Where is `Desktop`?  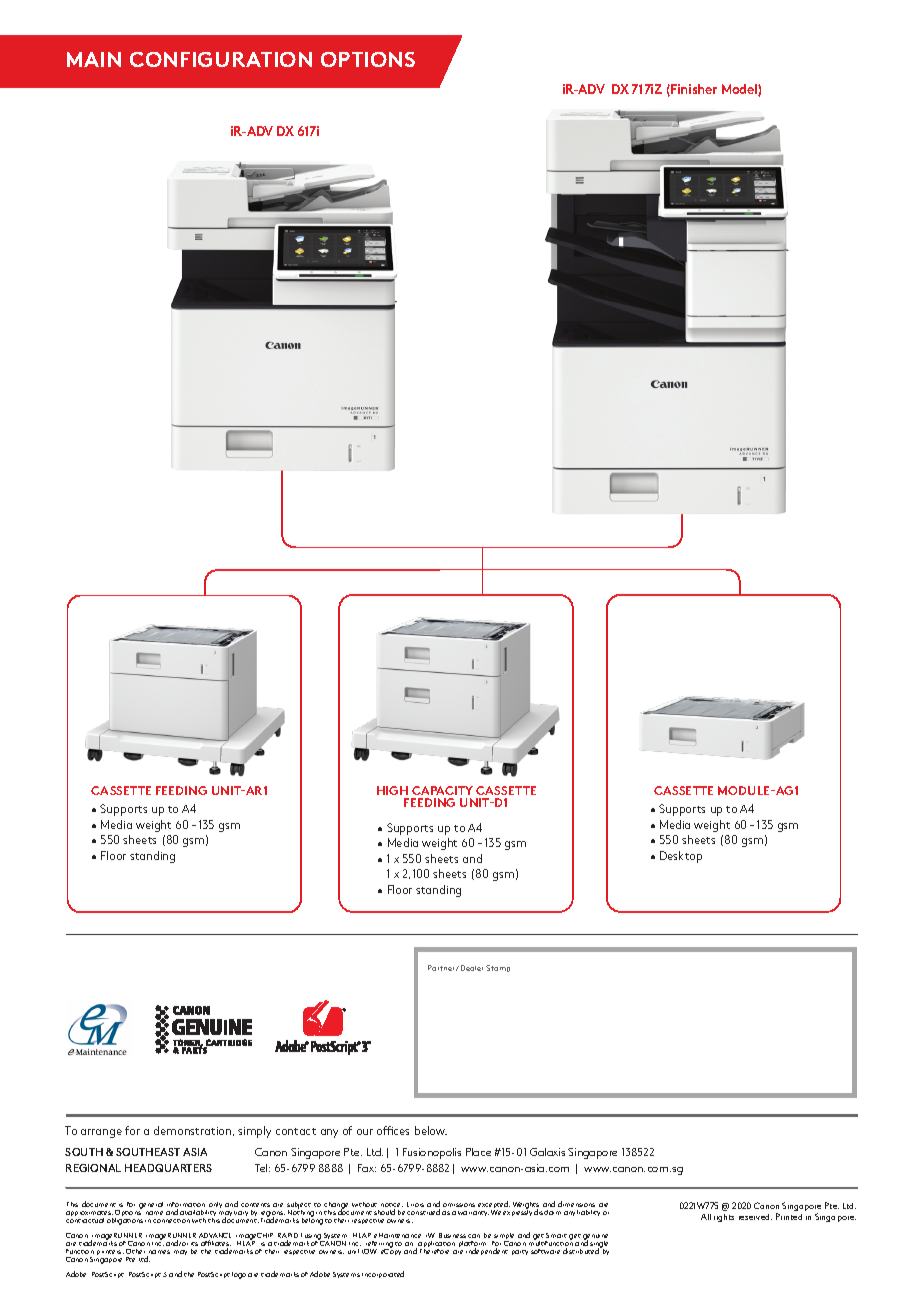 Desktop is located at coordinates (681, 857).
